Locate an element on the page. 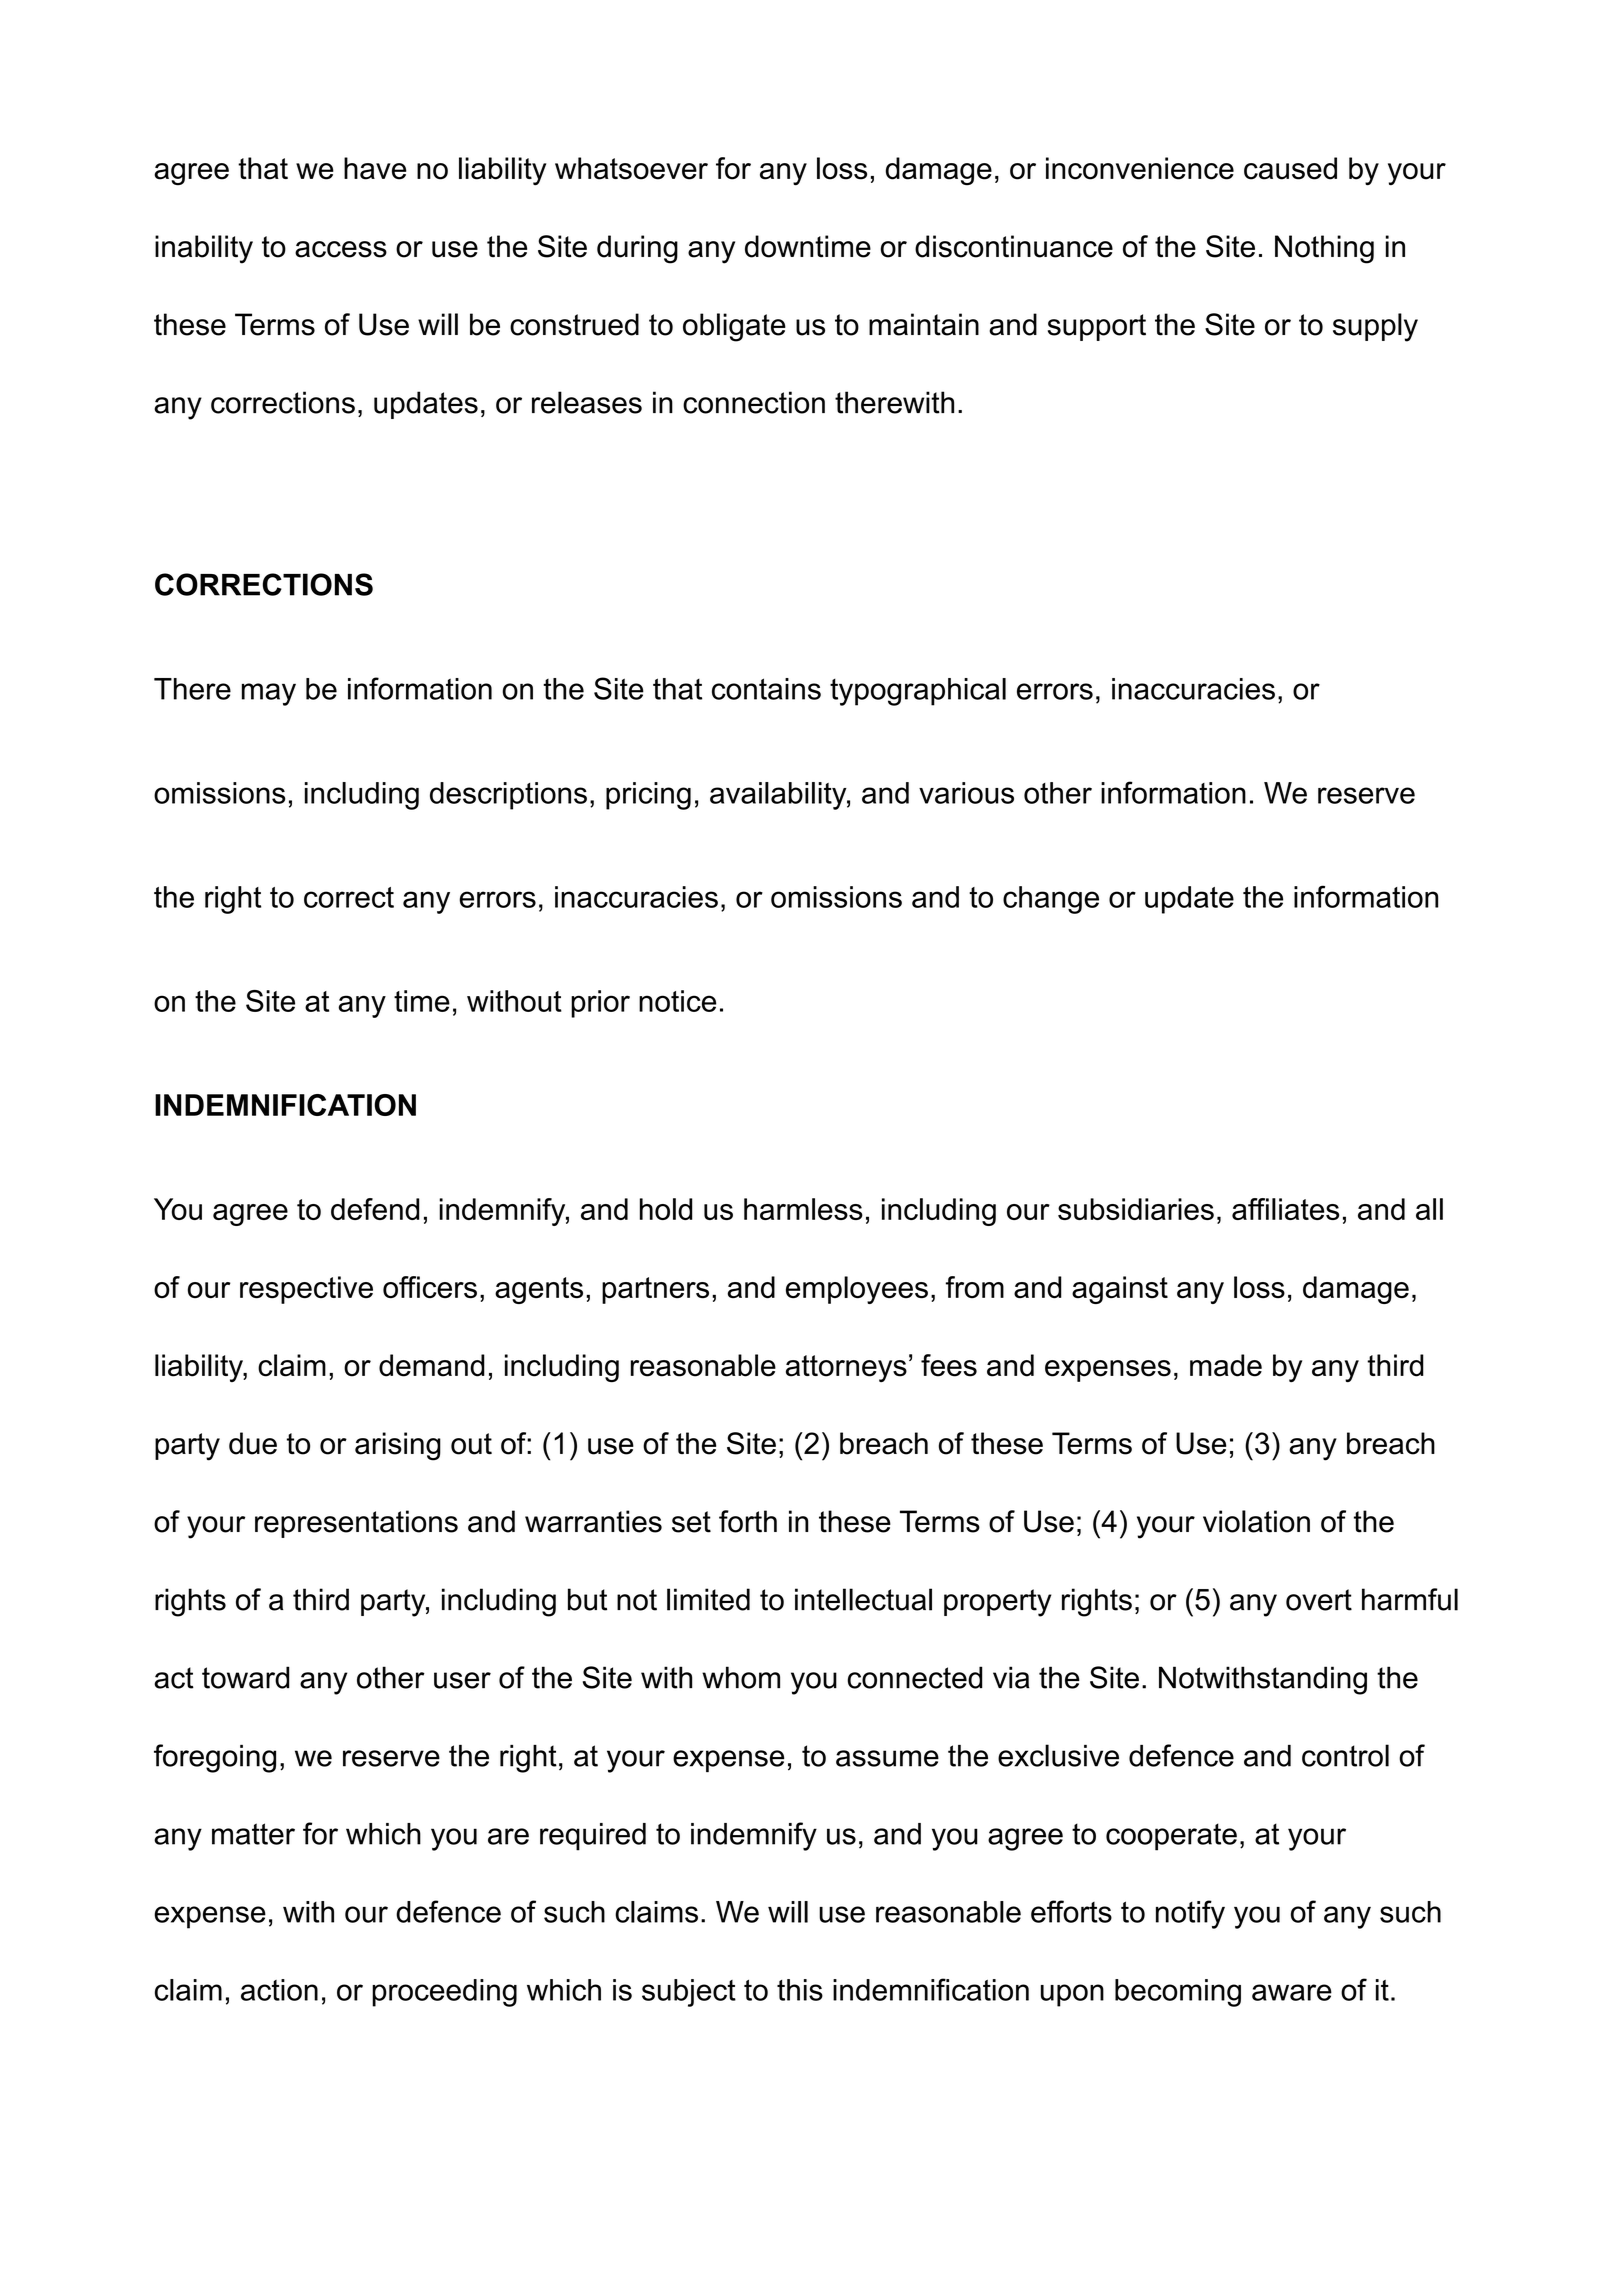 The height and width of the page is (2282, 1614). Nothing is located at coordinates (1324, 249).
